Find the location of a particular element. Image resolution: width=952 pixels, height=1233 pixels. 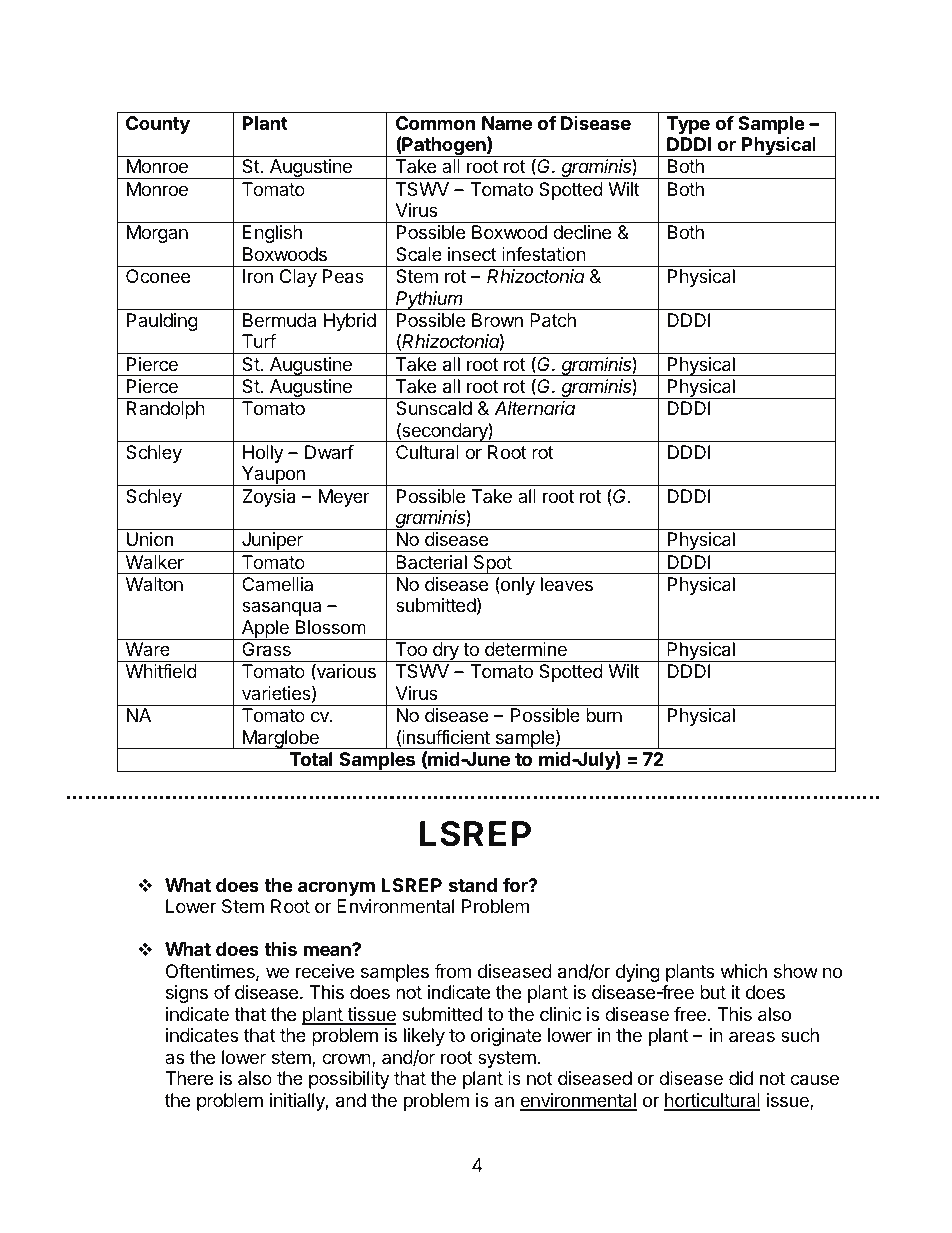

County is located at coordinates (158, 125).
